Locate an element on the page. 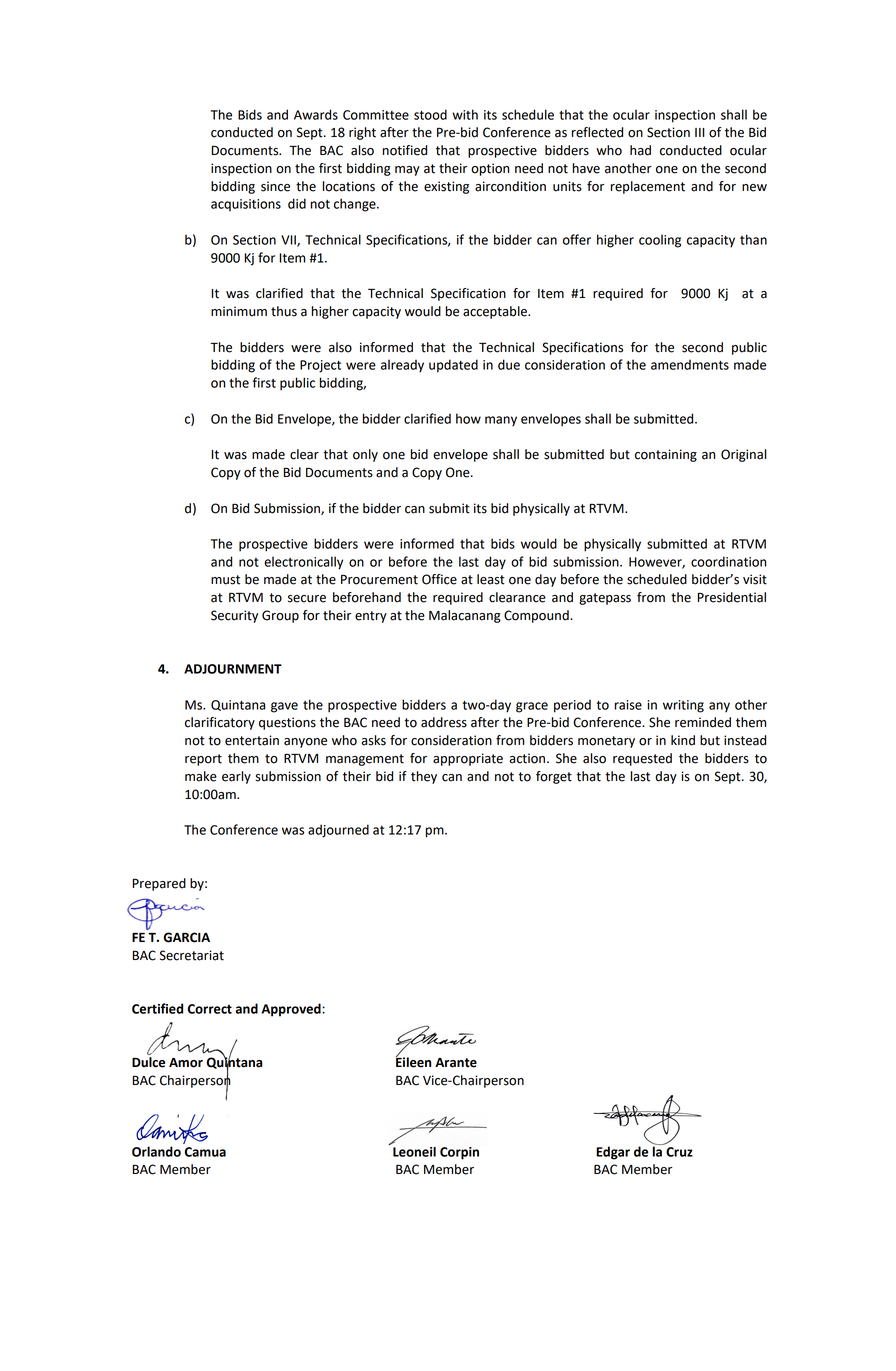 This image has height=1371, width=896. must is located at coordinates (225, 580).
